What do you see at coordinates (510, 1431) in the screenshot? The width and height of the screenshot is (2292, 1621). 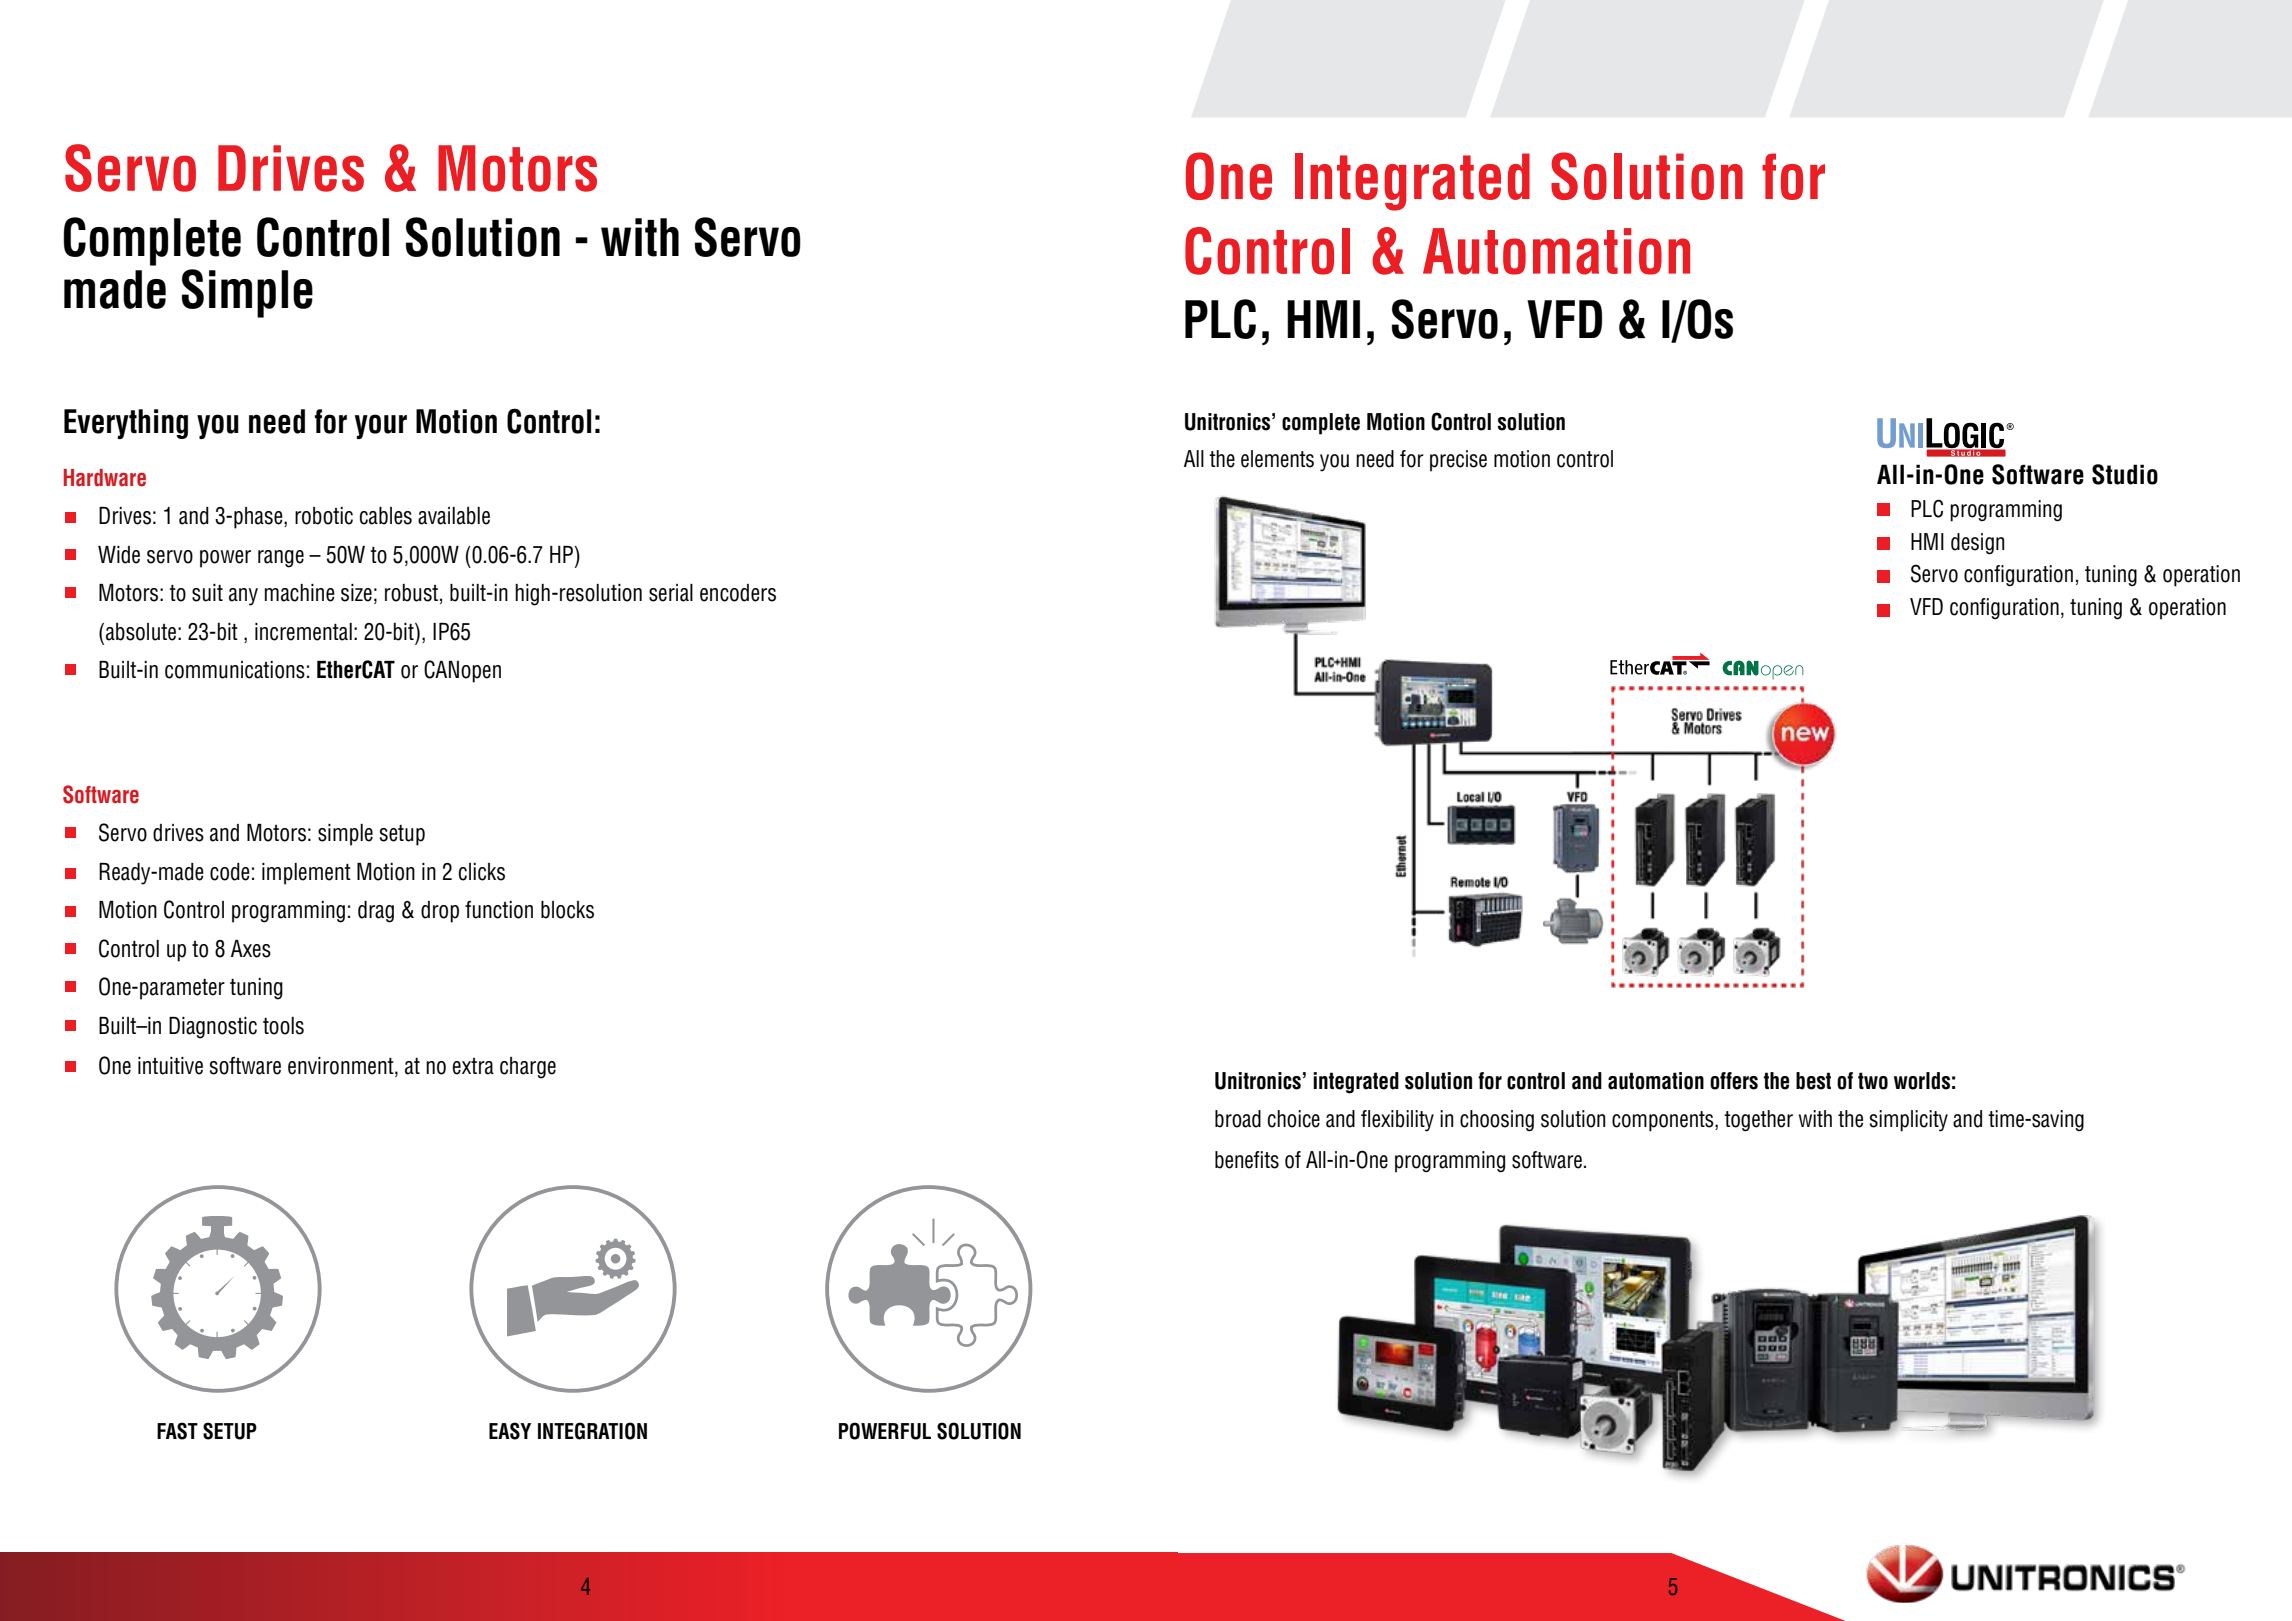 I see `EASY` at bounding box center [510, 1431].
